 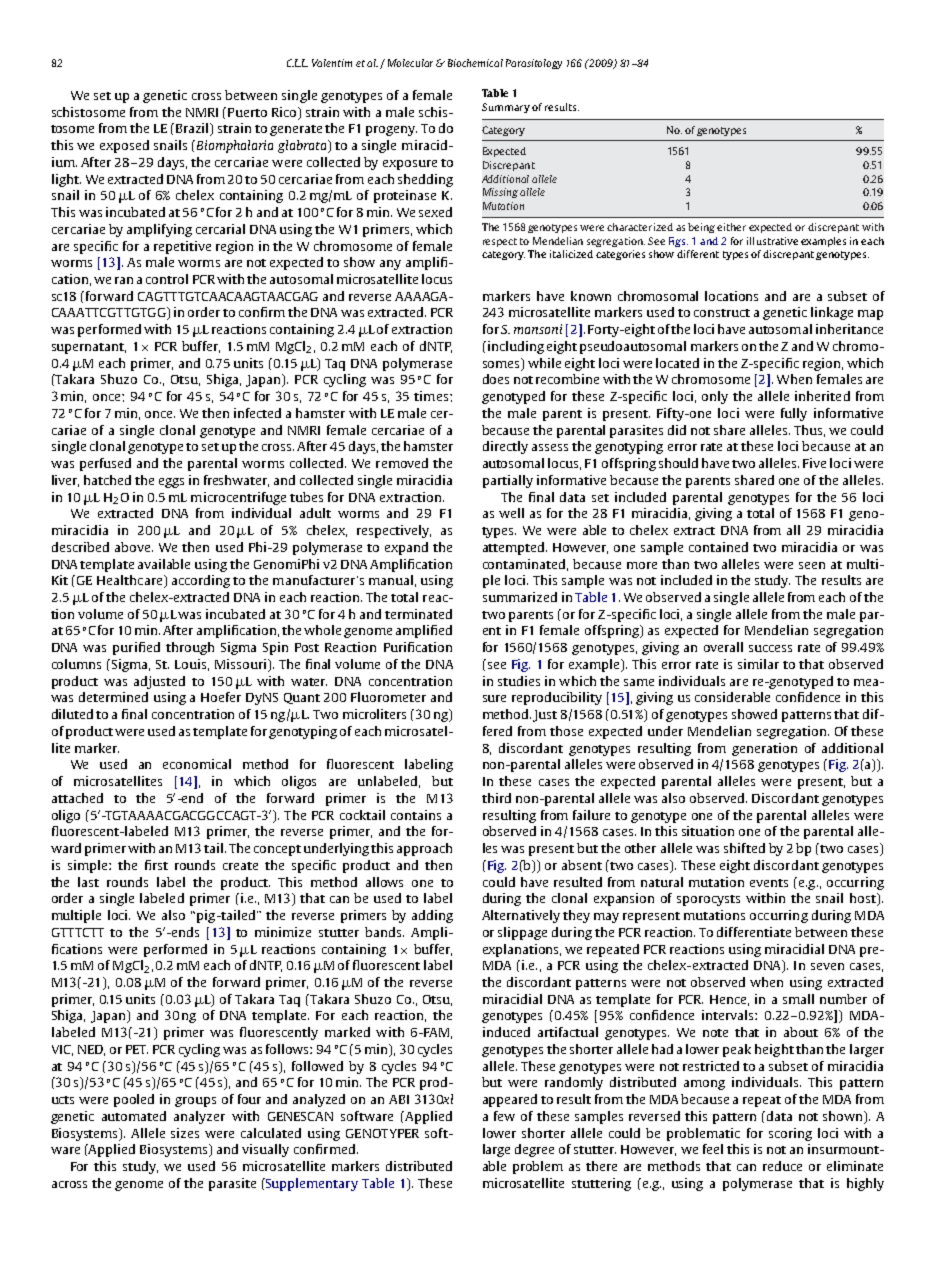 I want to click on Five, so click(x=814, y=463).
